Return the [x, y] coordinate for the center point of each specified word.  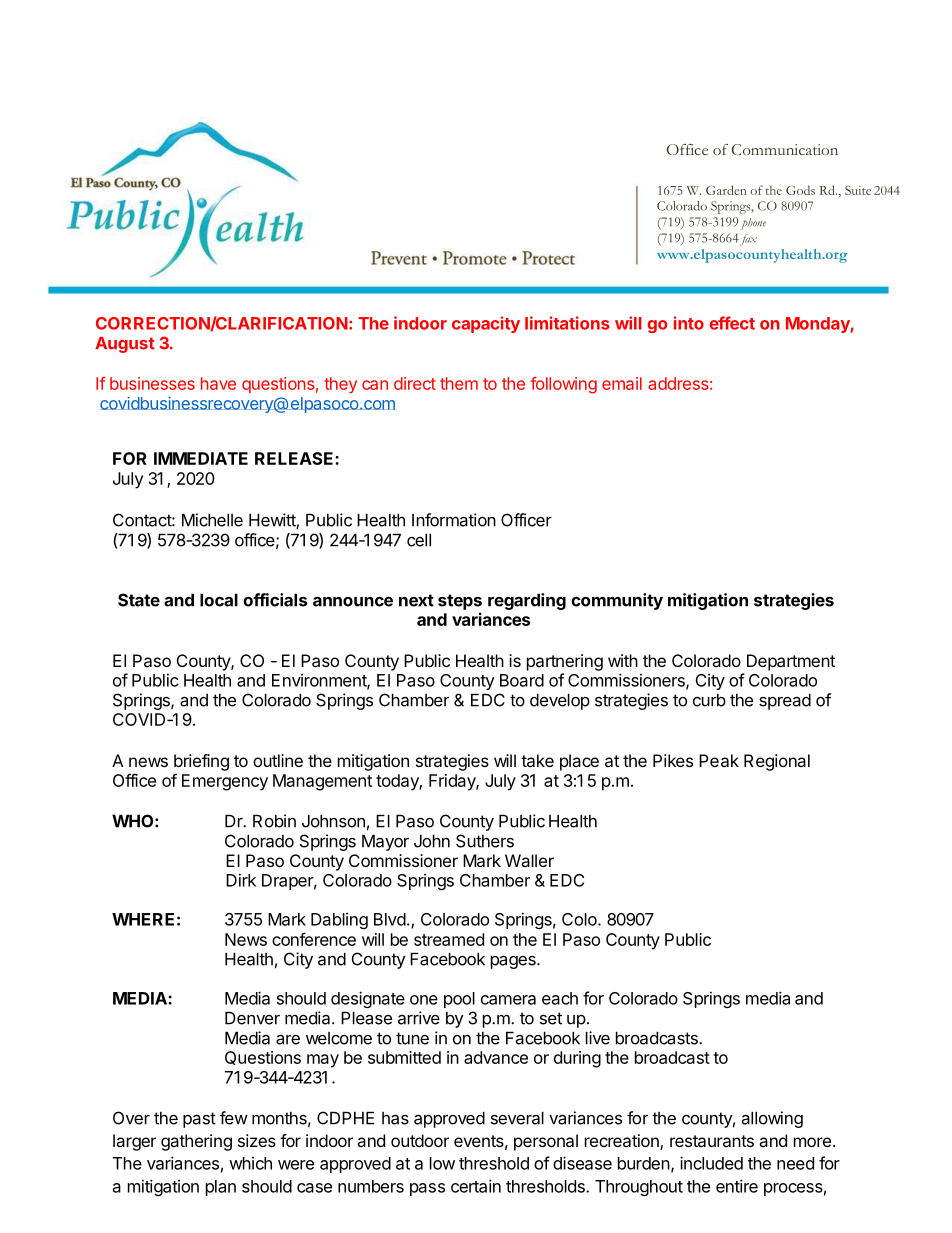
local [219, 600]
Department [791, 662]
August [125, 345]
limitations [567, 323]
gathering [196, 1142]
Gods [800, 190]
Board [522, 680]
